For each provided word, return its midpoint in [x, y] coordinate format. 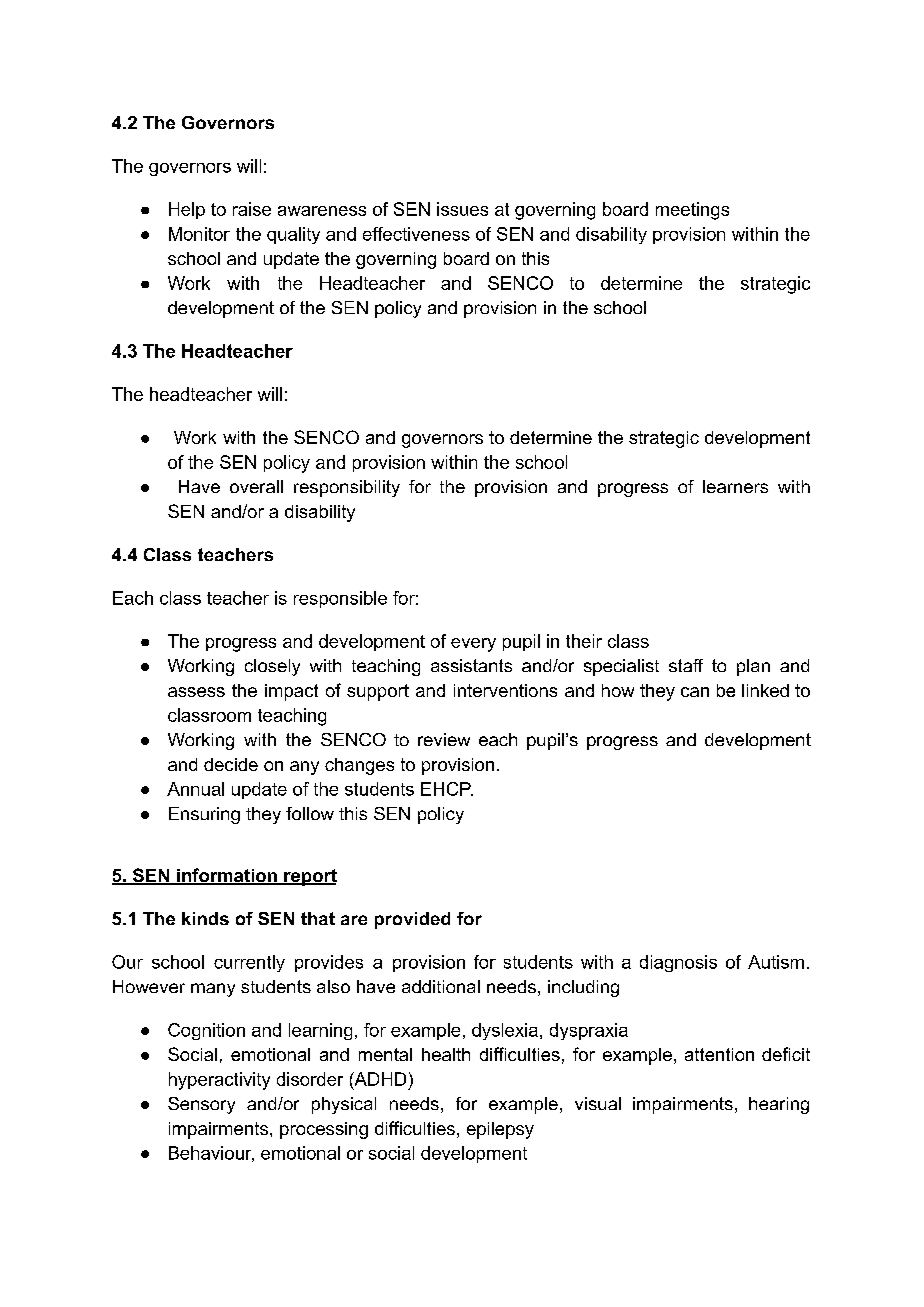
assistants [471, 665]
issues [462, 209]
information [227, 876]
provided [412, 920]
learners [735, 486]
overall [256, 486]
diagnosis [678, 963]
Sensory [201, 1105]
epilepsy [500, 1130]
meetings [692, 211]
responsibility [347, 488]
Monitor [199, 234]
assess [196, 692]
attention [719, 1054]
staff [686, 665]
